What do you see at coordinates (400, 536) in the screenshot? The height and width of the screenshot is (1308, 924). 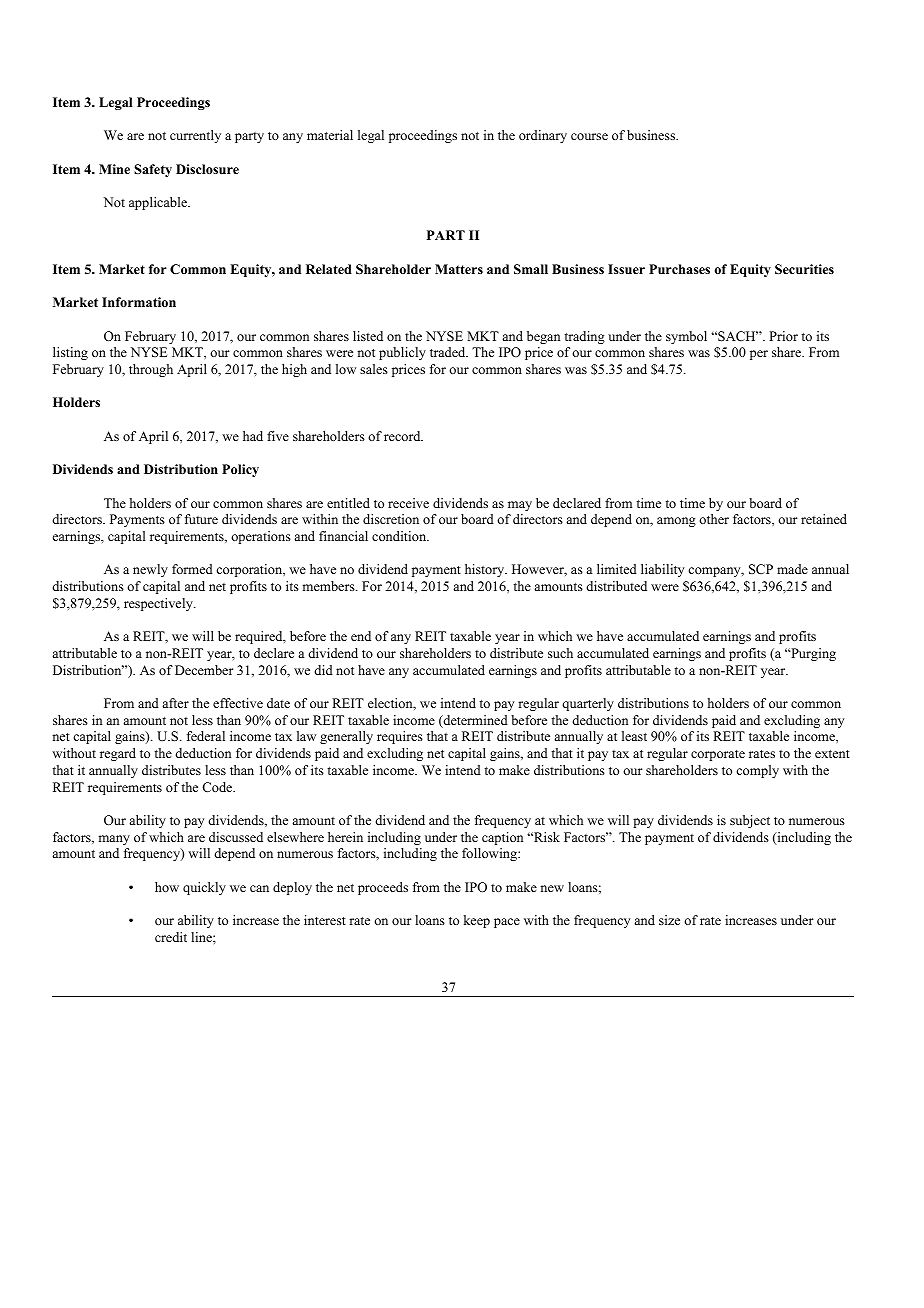 I see `condition` at bounding box center [400, 536].
